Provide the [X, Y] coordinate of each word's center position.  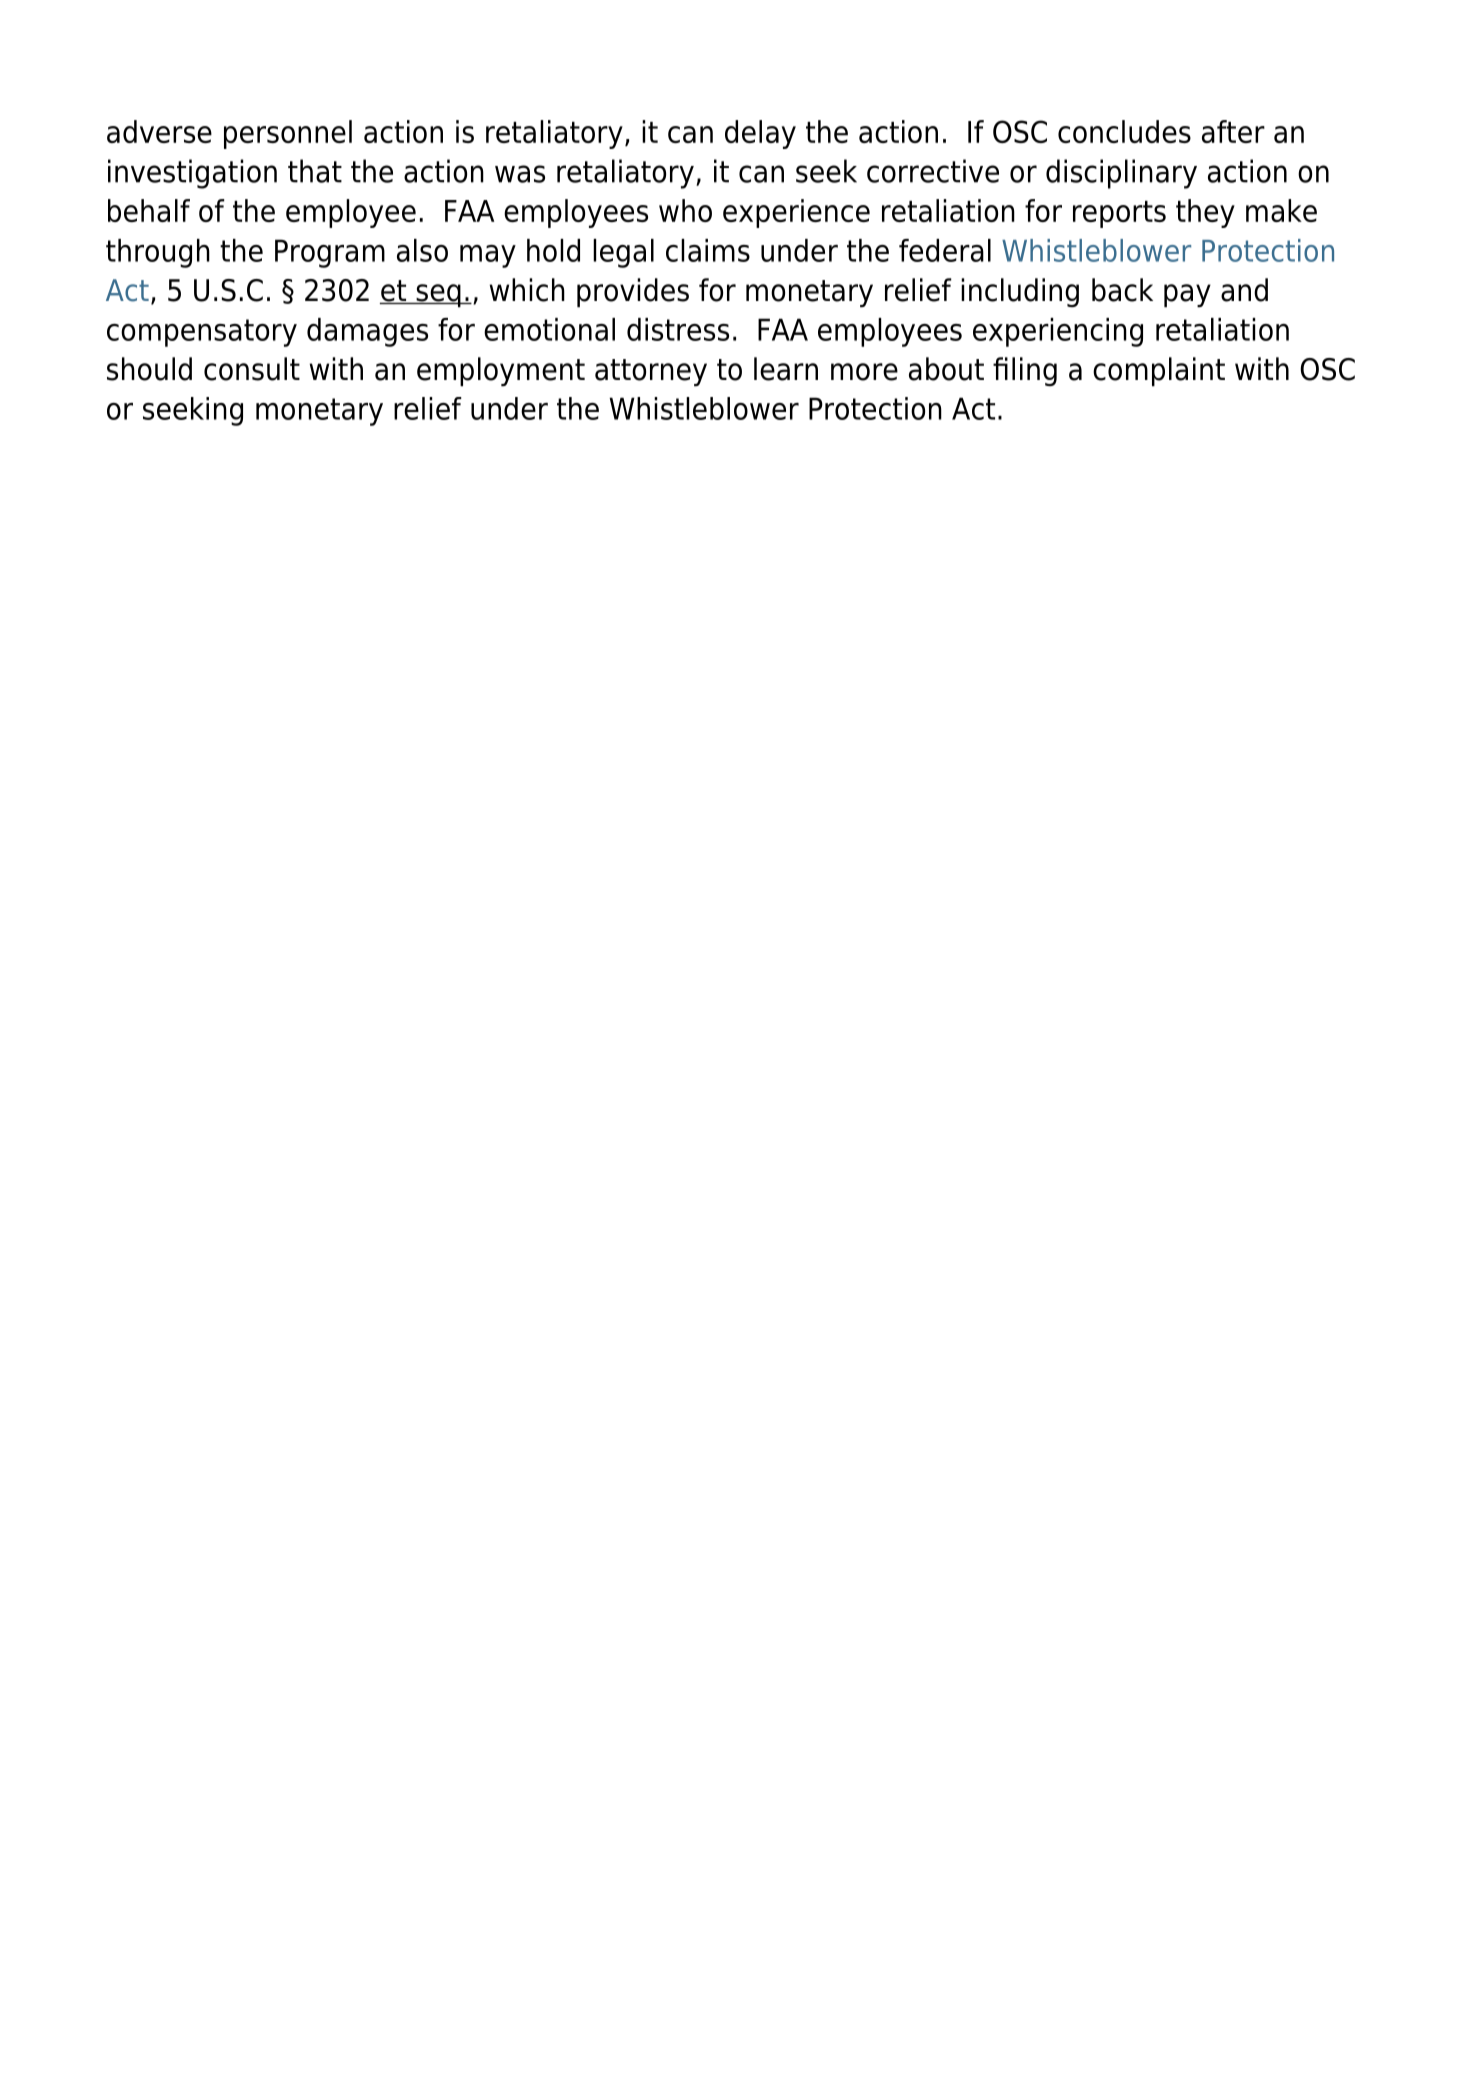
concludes [1124, 131]
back [1122, 290]
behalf [149, 210]
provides [633, 293]
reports [1119, 214]
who [685, 210]
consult [252, 369]
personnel [288, 134]
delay [760, 134]
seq [438, 296]
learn [786, 369]
